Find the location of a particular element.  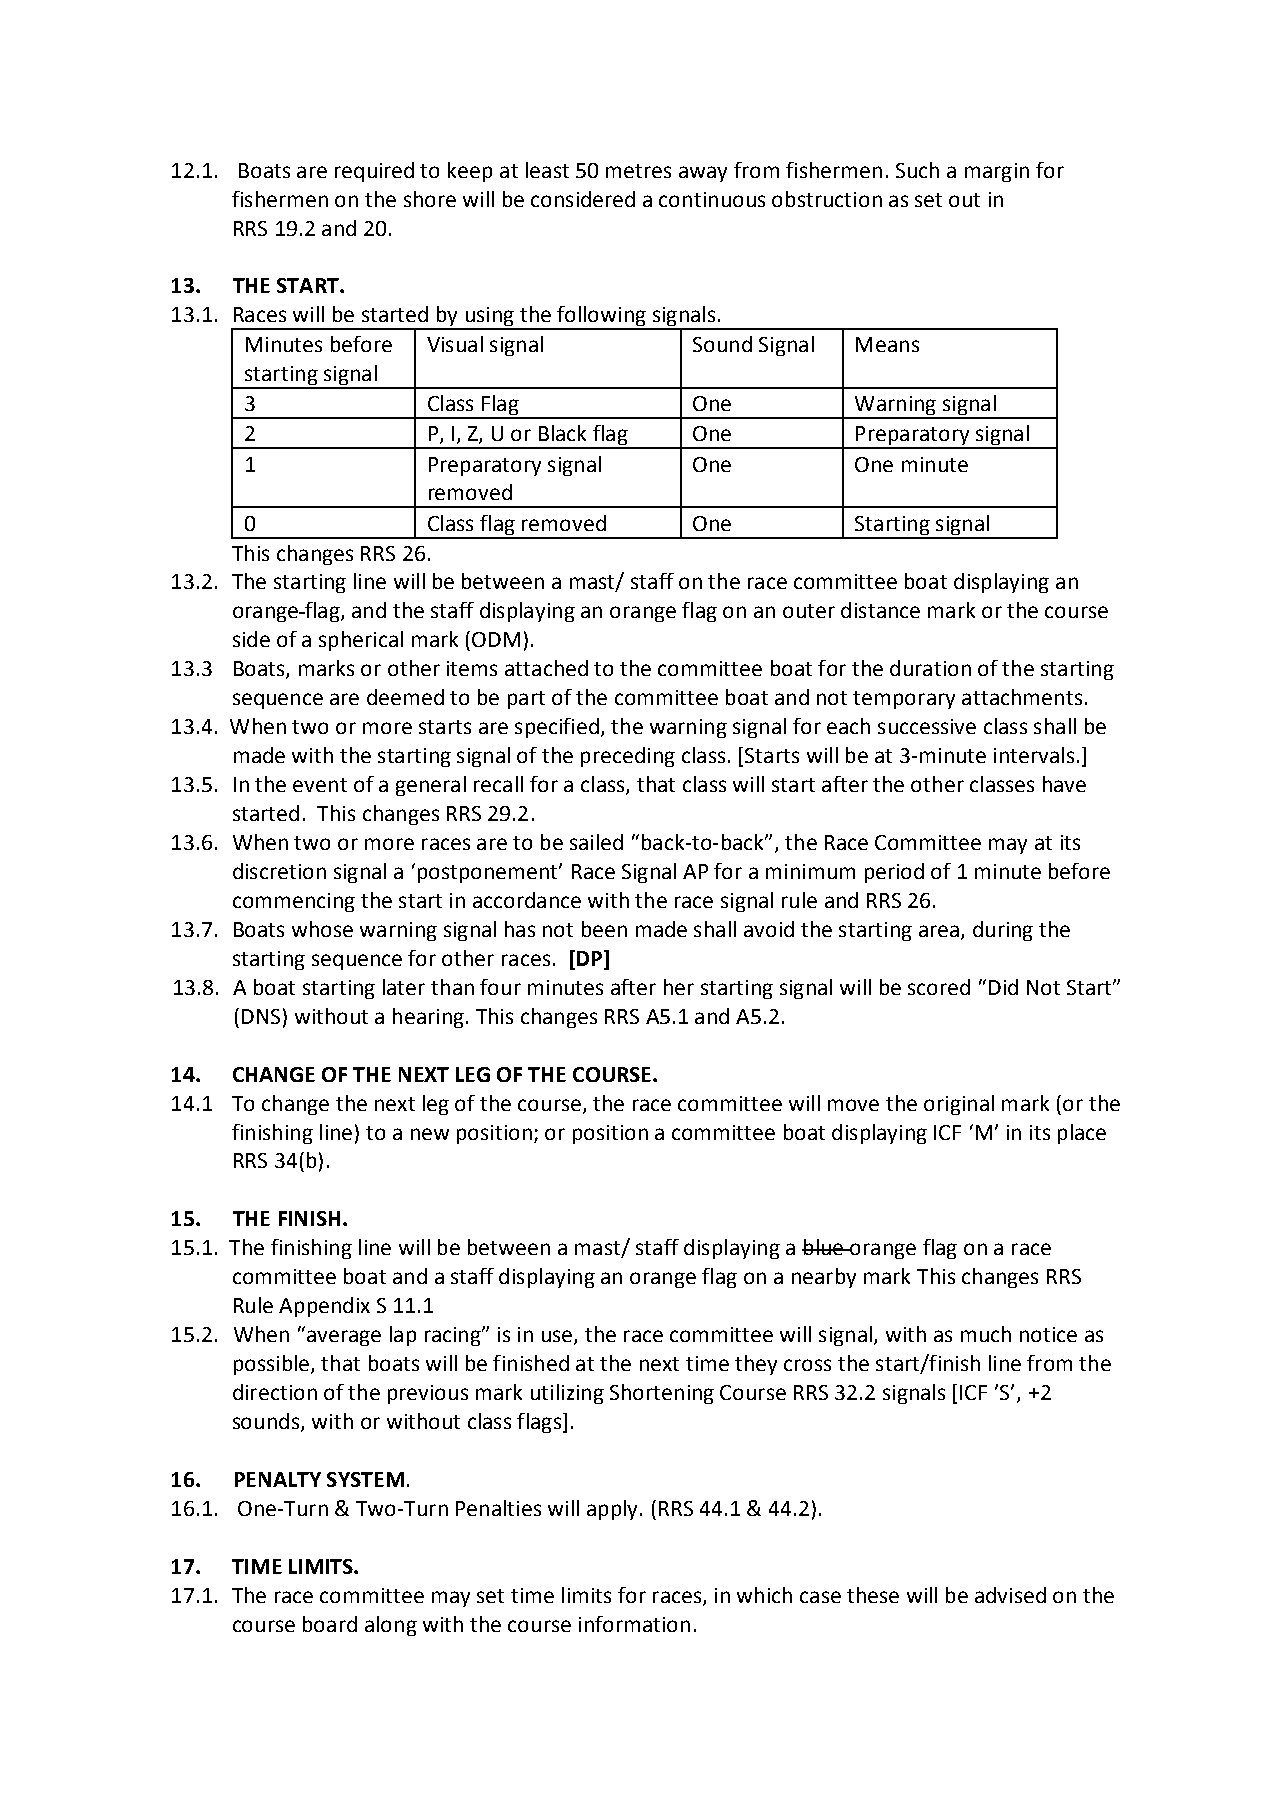

been is located at coordinates (604, 929).
